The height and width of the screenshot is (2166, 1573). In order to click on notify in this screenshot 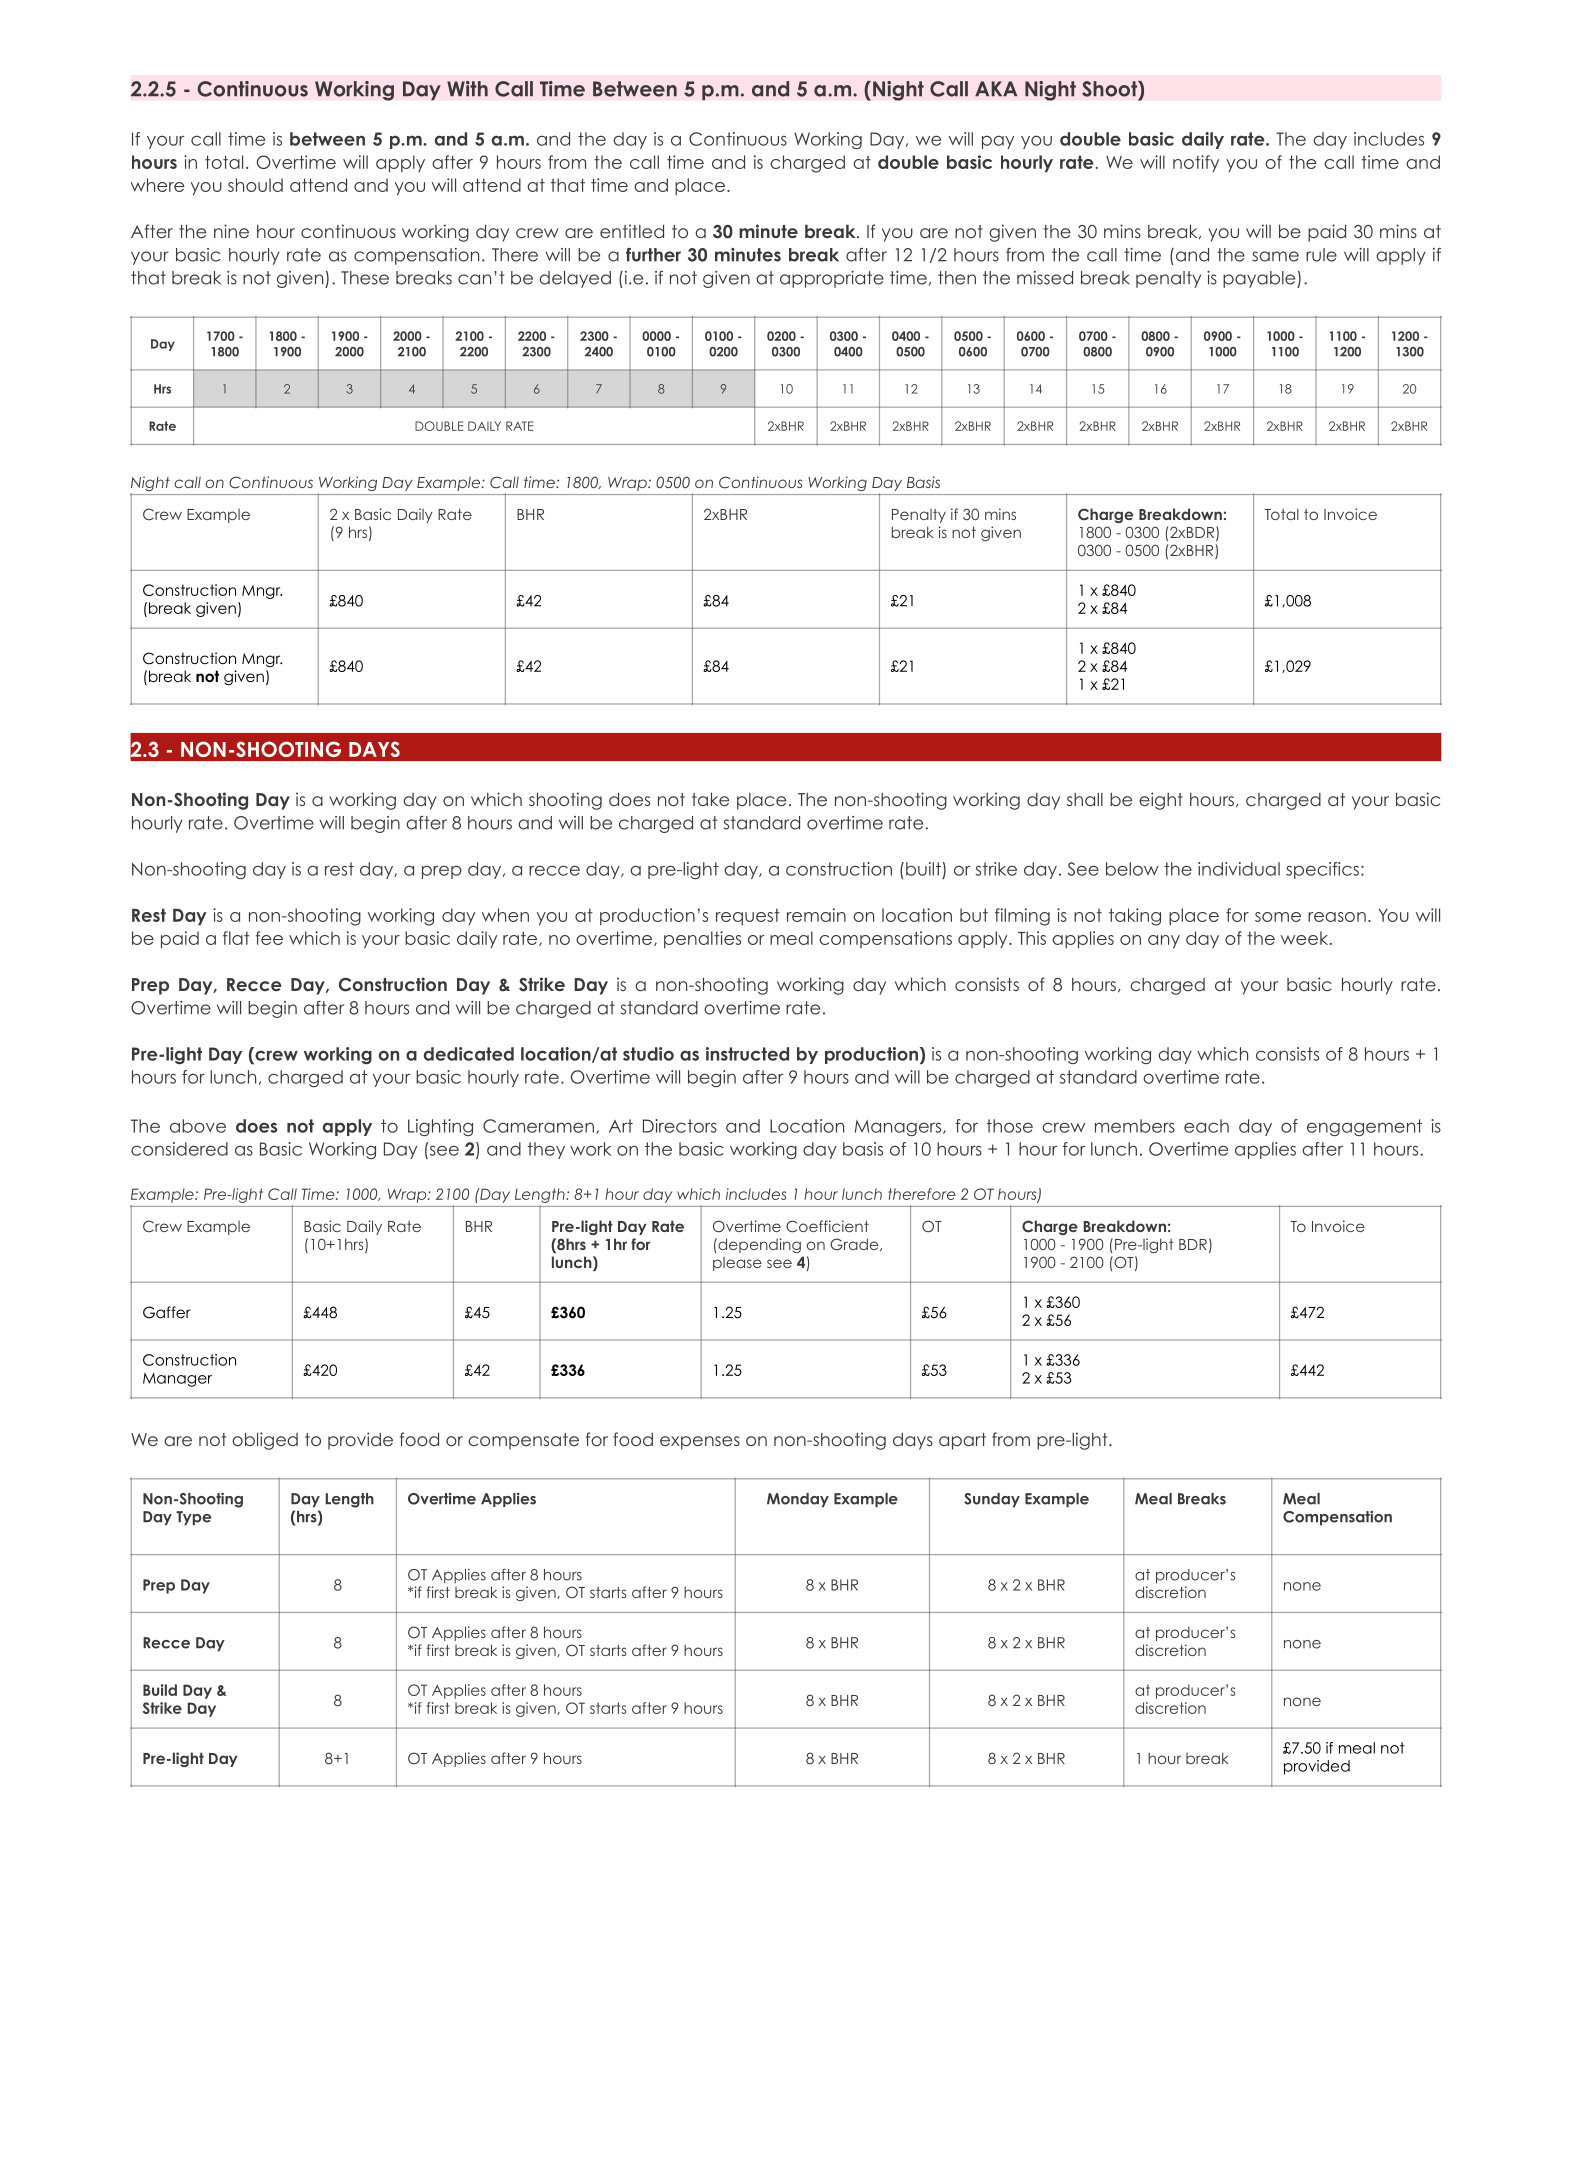, I will do `click(1196, 163)`.
